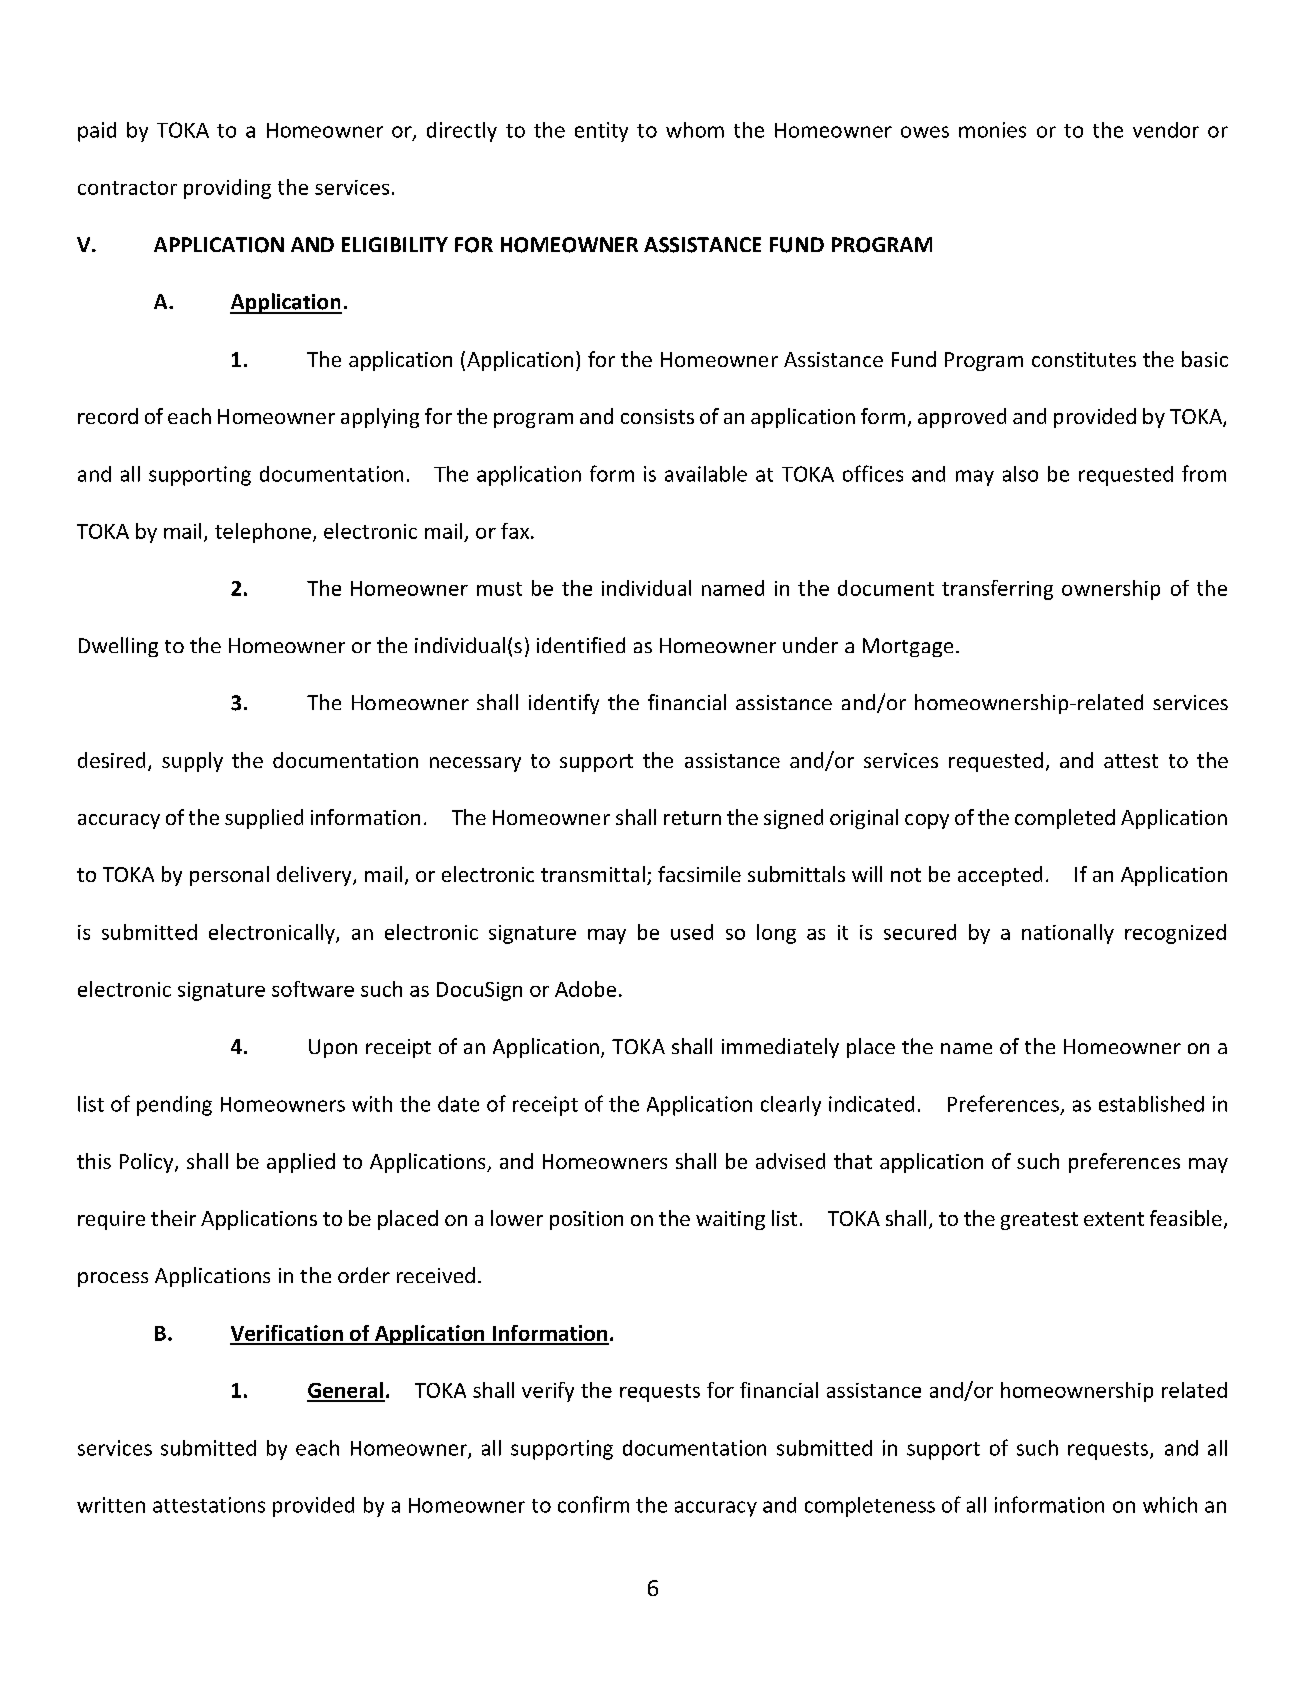 This document has height=1689, width=1305. Describe the element at coordinates (1151, 1104) in the document. I see `established` at that location.
